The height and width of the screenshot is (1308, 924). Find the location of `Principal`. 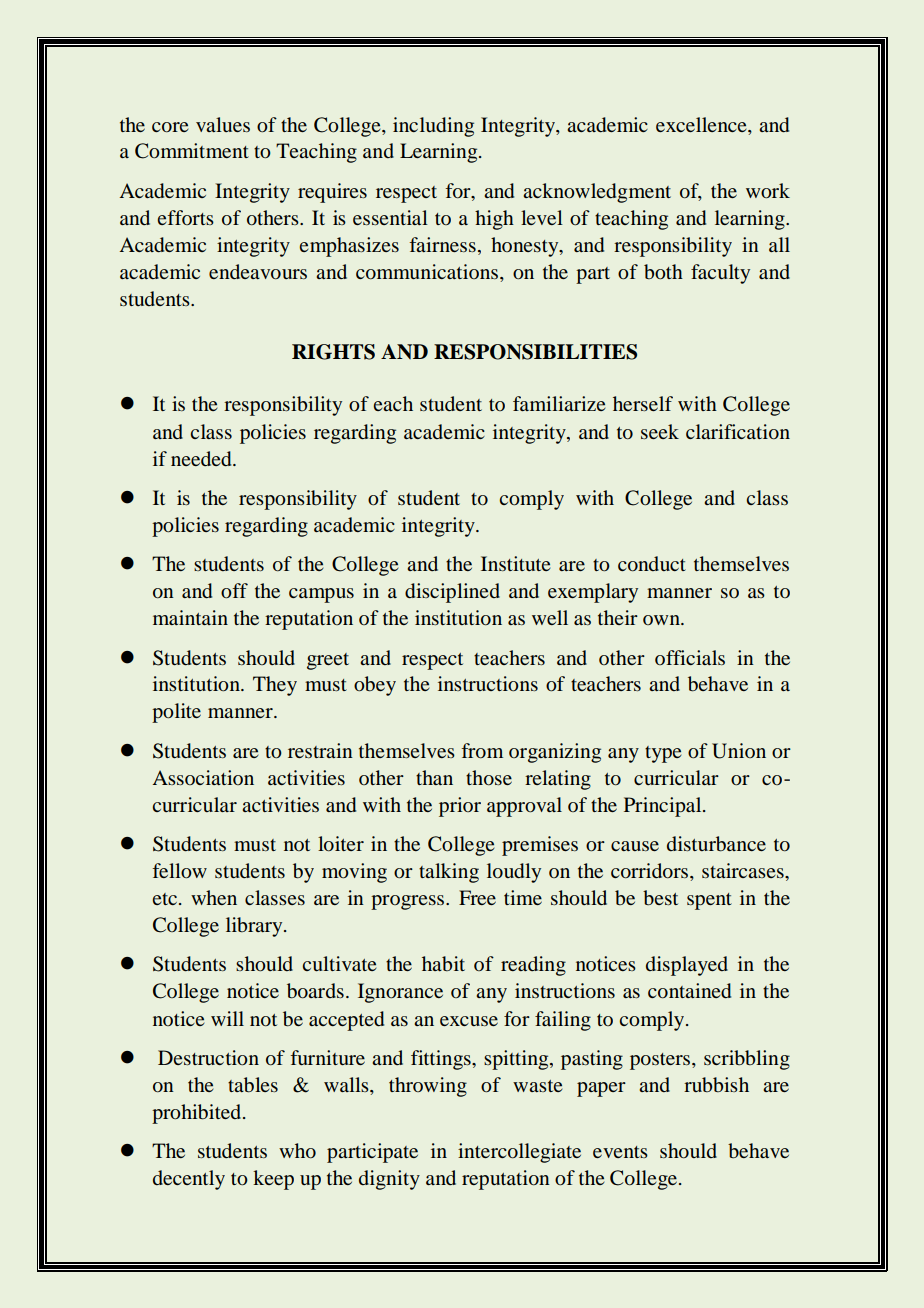

Principal is located at coordinates (664, 807).
